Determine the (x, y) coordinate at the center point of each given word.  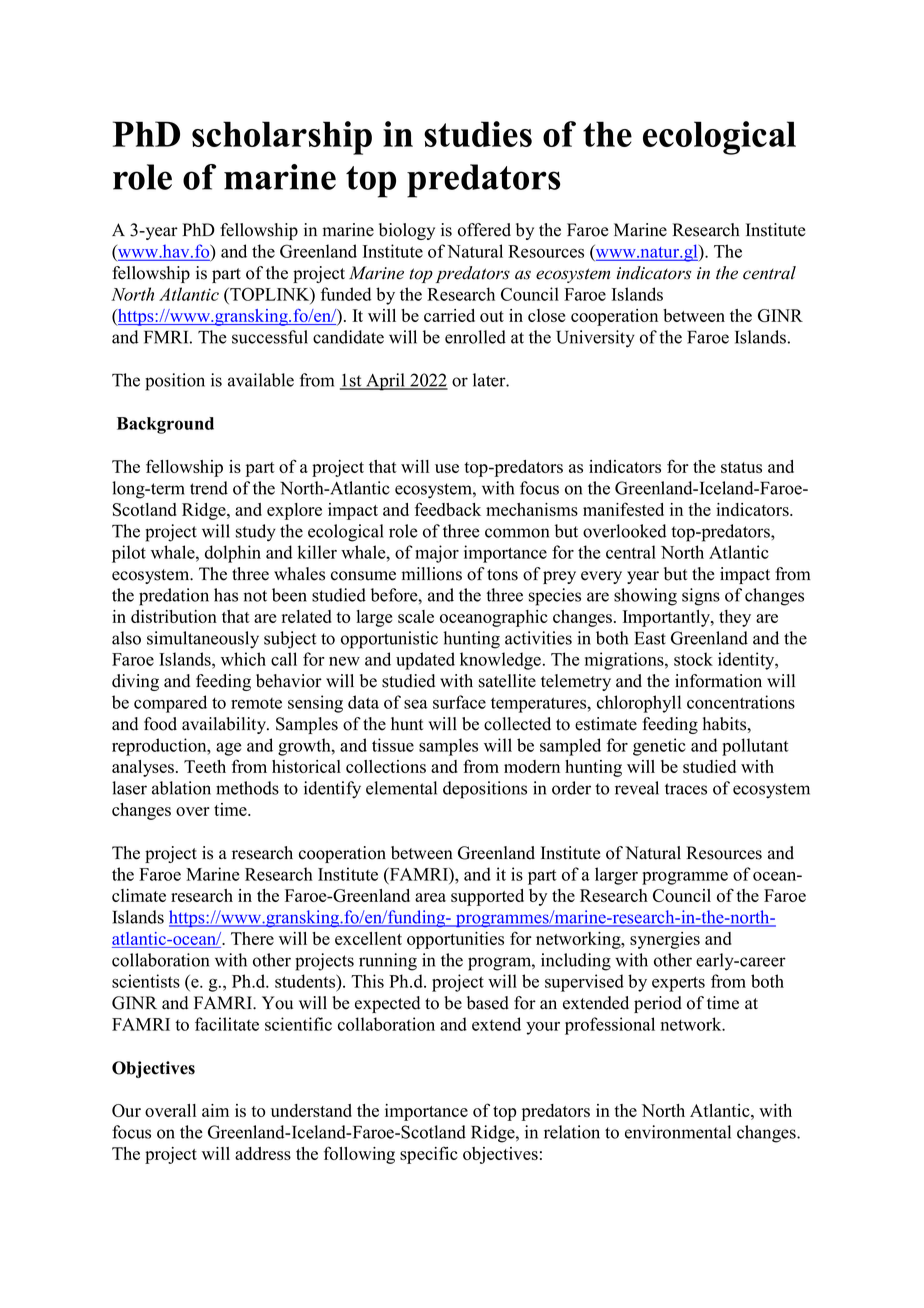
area (430, 897)
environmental (678, 1132)
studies (478, 134)
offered (484, 230)
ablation (181, 788)
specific (429, 1155)
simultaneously (203, 640)
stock (693, 659)
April (385, 382)
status (741, 467)
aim (215, 1110)
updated (425, 661)
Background (165, 425)
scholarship (282, 138)
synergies (665, 940)
